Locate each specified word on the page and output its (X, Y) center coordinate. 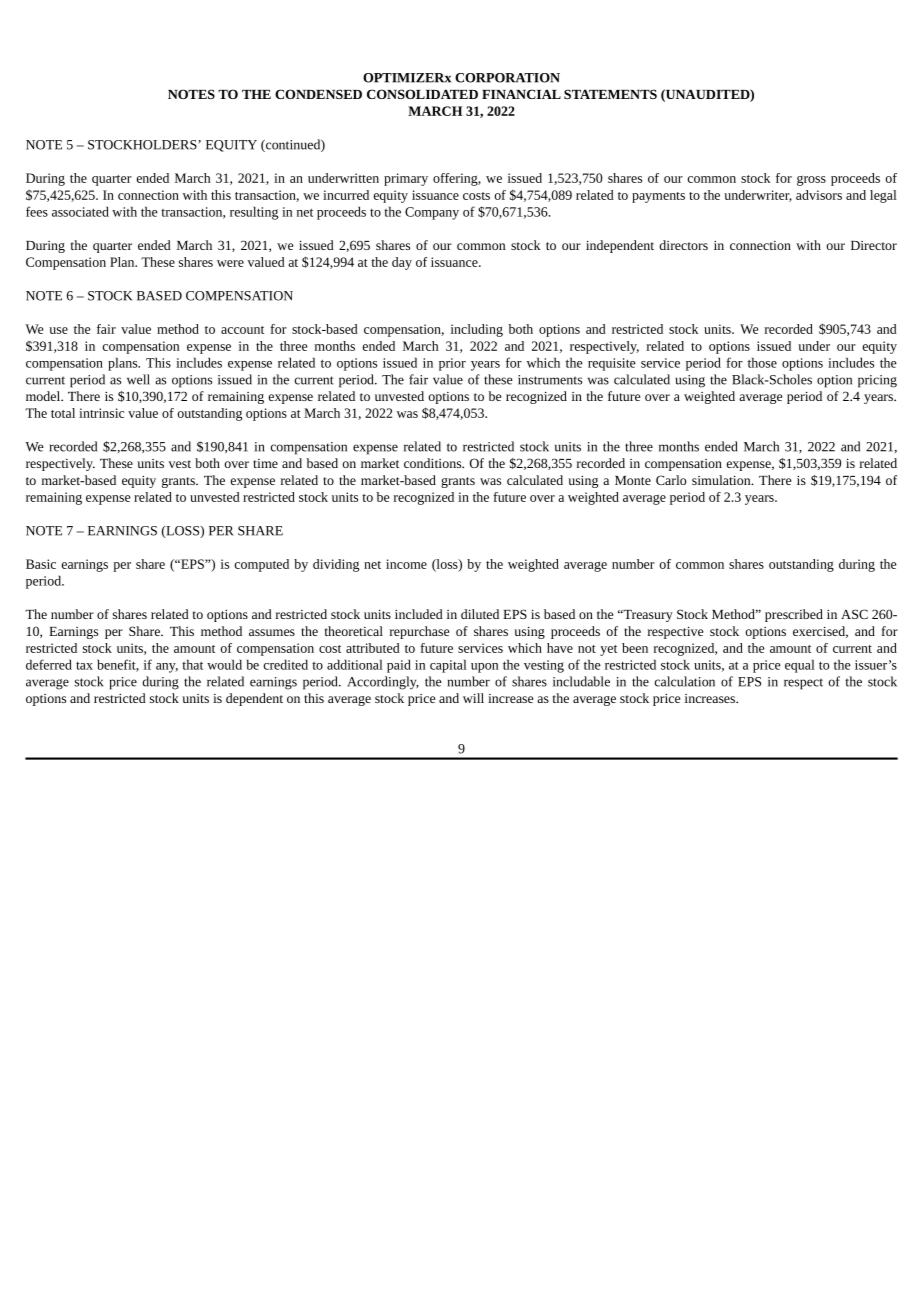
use (58, 330)
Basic (41, 564)
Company (432, 213)
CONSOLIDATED (422, 94)
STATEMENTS (610, 94)
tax (84, 666)
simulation (722, 480)
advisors (819, 195)
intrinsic (101, 413)
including (477, 330)
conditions (434, 463)
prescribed (794, 615)
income (406, 564)
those (762, 362)
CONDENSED (318, 94)
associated (80, 211)
